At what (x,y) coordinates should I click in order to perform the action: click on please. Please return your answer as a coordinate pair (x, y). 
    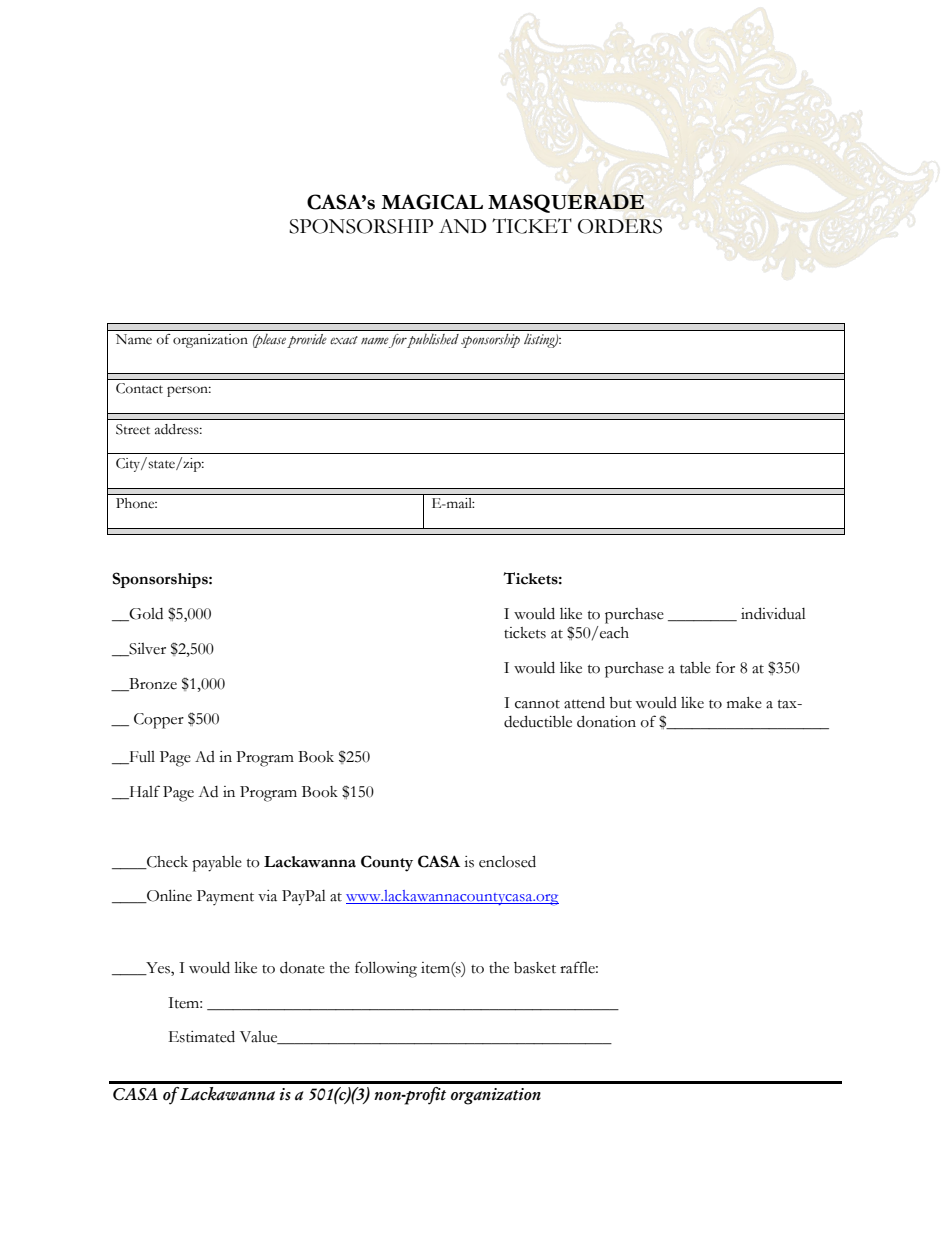
    Looking at the image, I should click on (269, 341).
